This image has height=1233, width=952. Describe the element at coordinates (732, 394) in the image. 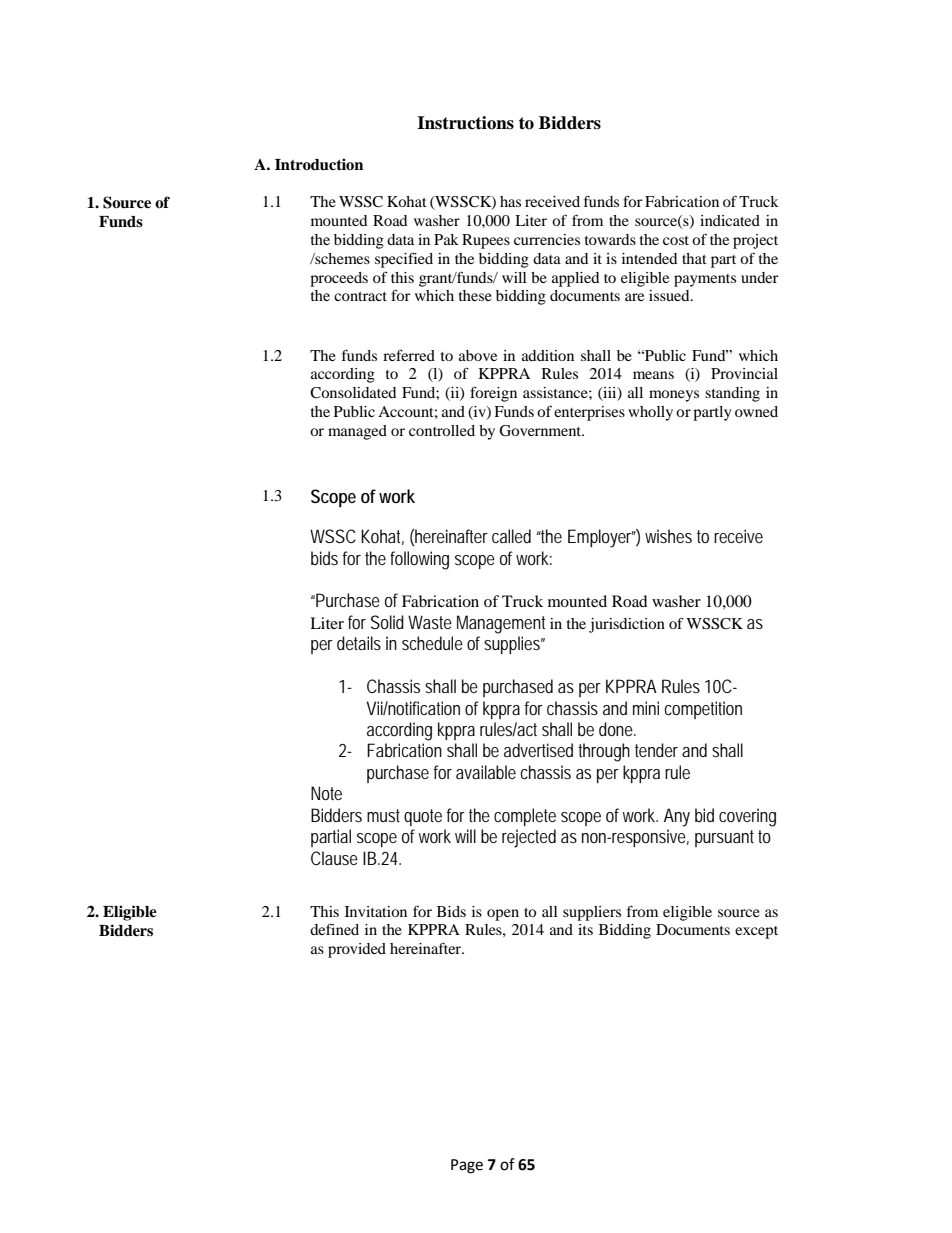

I see `standing` at that location.
